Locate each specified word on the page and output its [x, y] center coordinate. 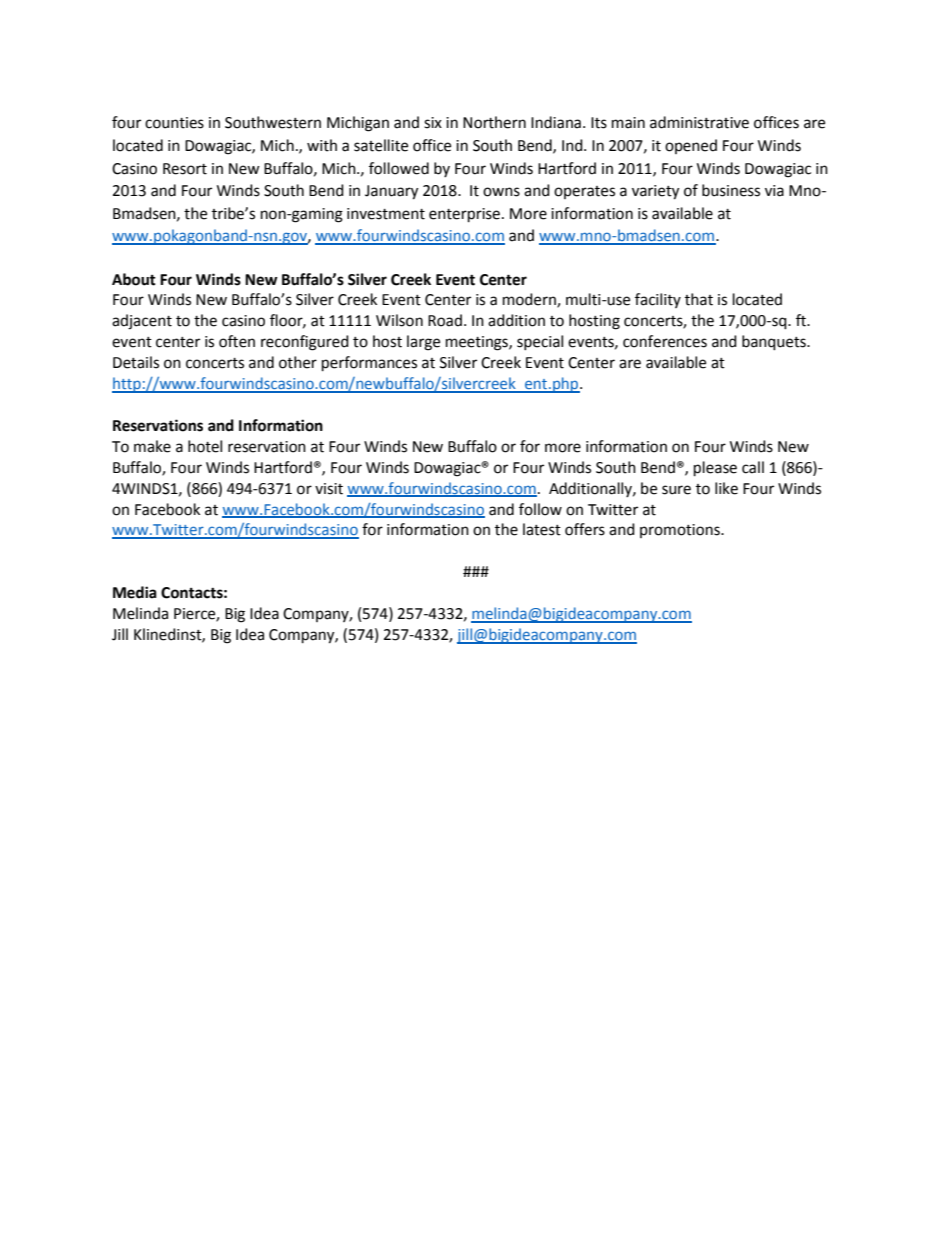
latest [542, 529]
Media [135, 592]
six [433, 123]
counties [174, 123]
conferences [665, 341]
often [237, 341]
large [423, 343]
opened [691, 146]
